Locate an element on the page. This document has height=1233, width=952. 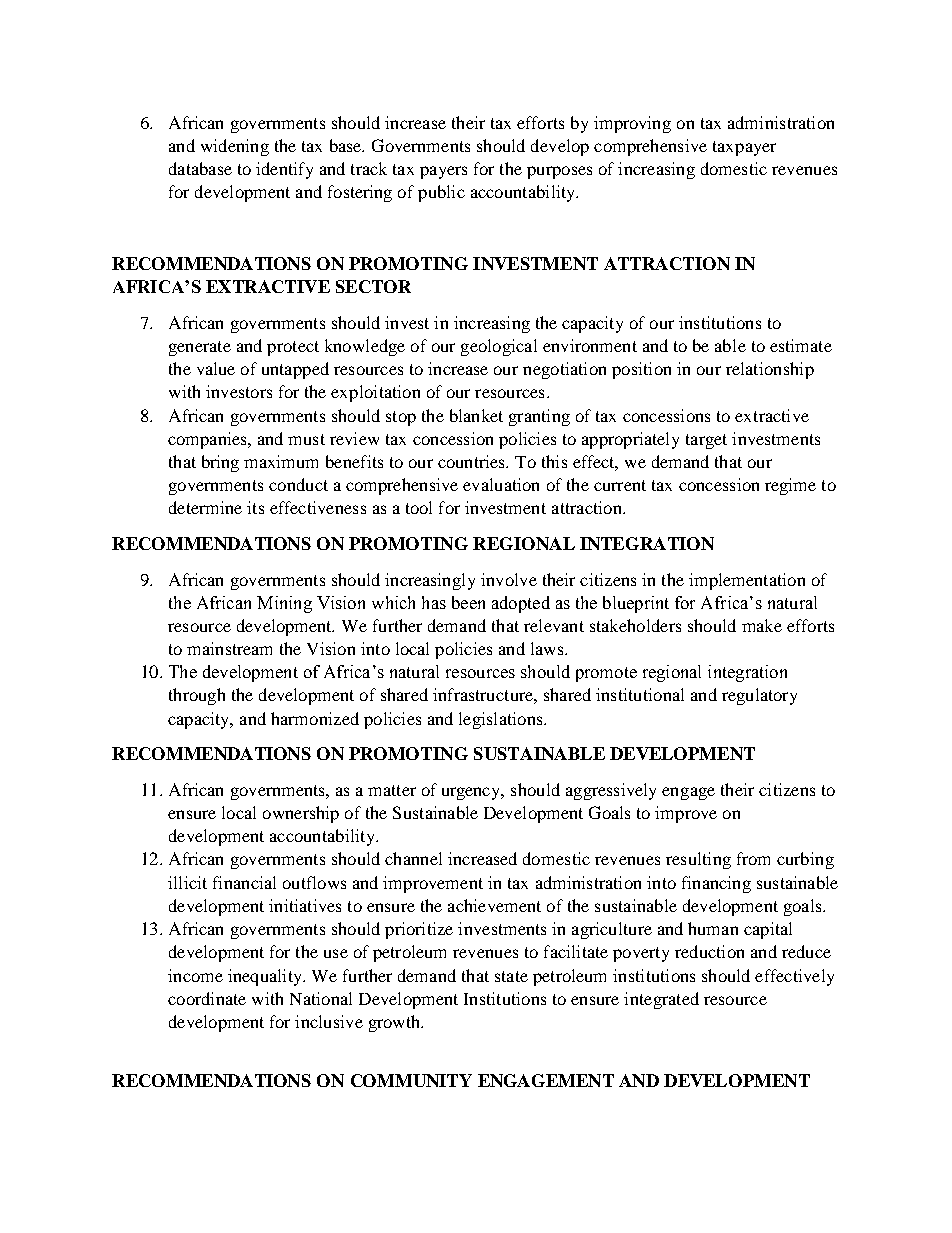
COMMUNITY is located at coordinates (411, 1080).
